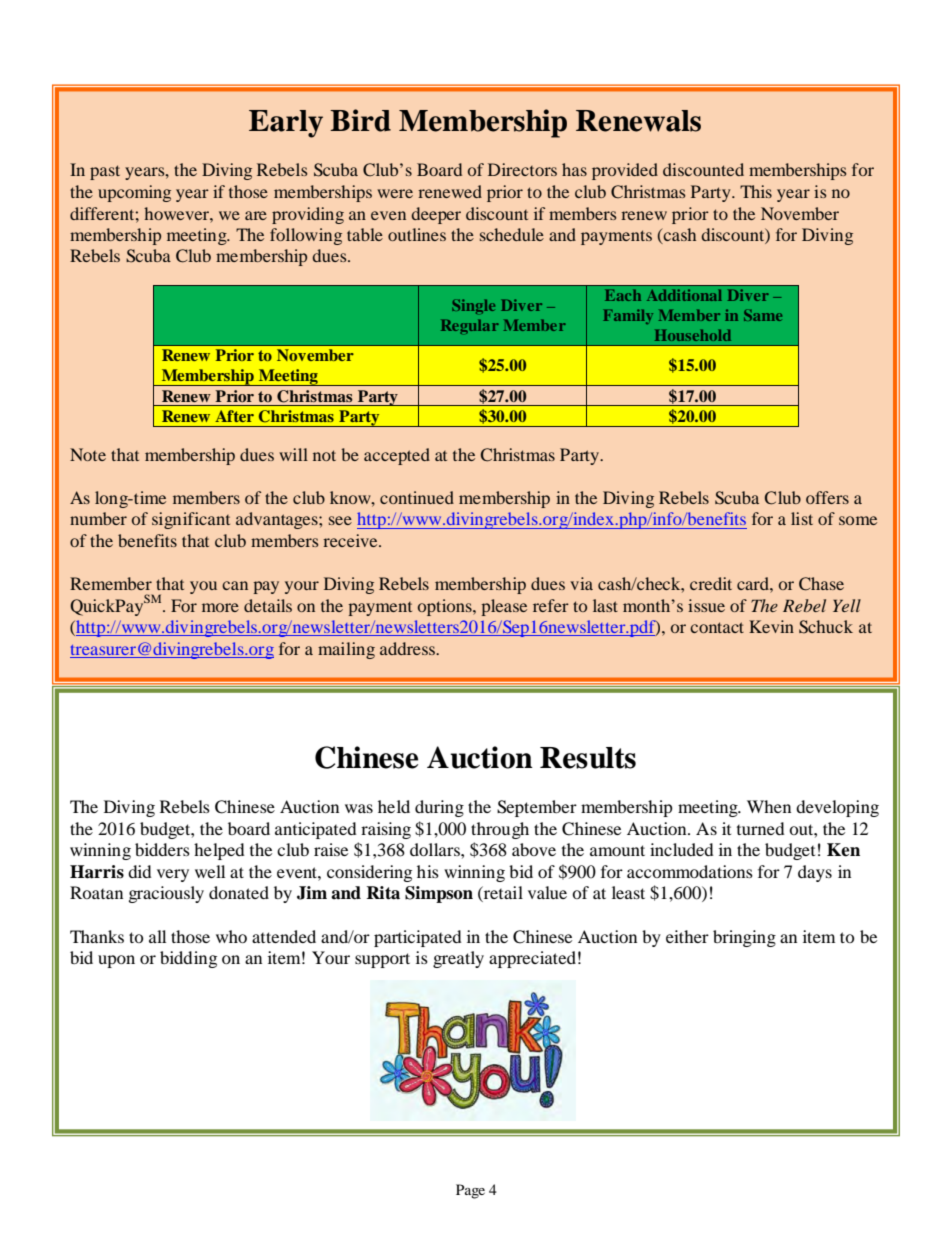 The width and height of the screenshot is (952, 1233). Describe the element at coordinates (188, 959) in the screenshot. I see `bidding` at that location.
